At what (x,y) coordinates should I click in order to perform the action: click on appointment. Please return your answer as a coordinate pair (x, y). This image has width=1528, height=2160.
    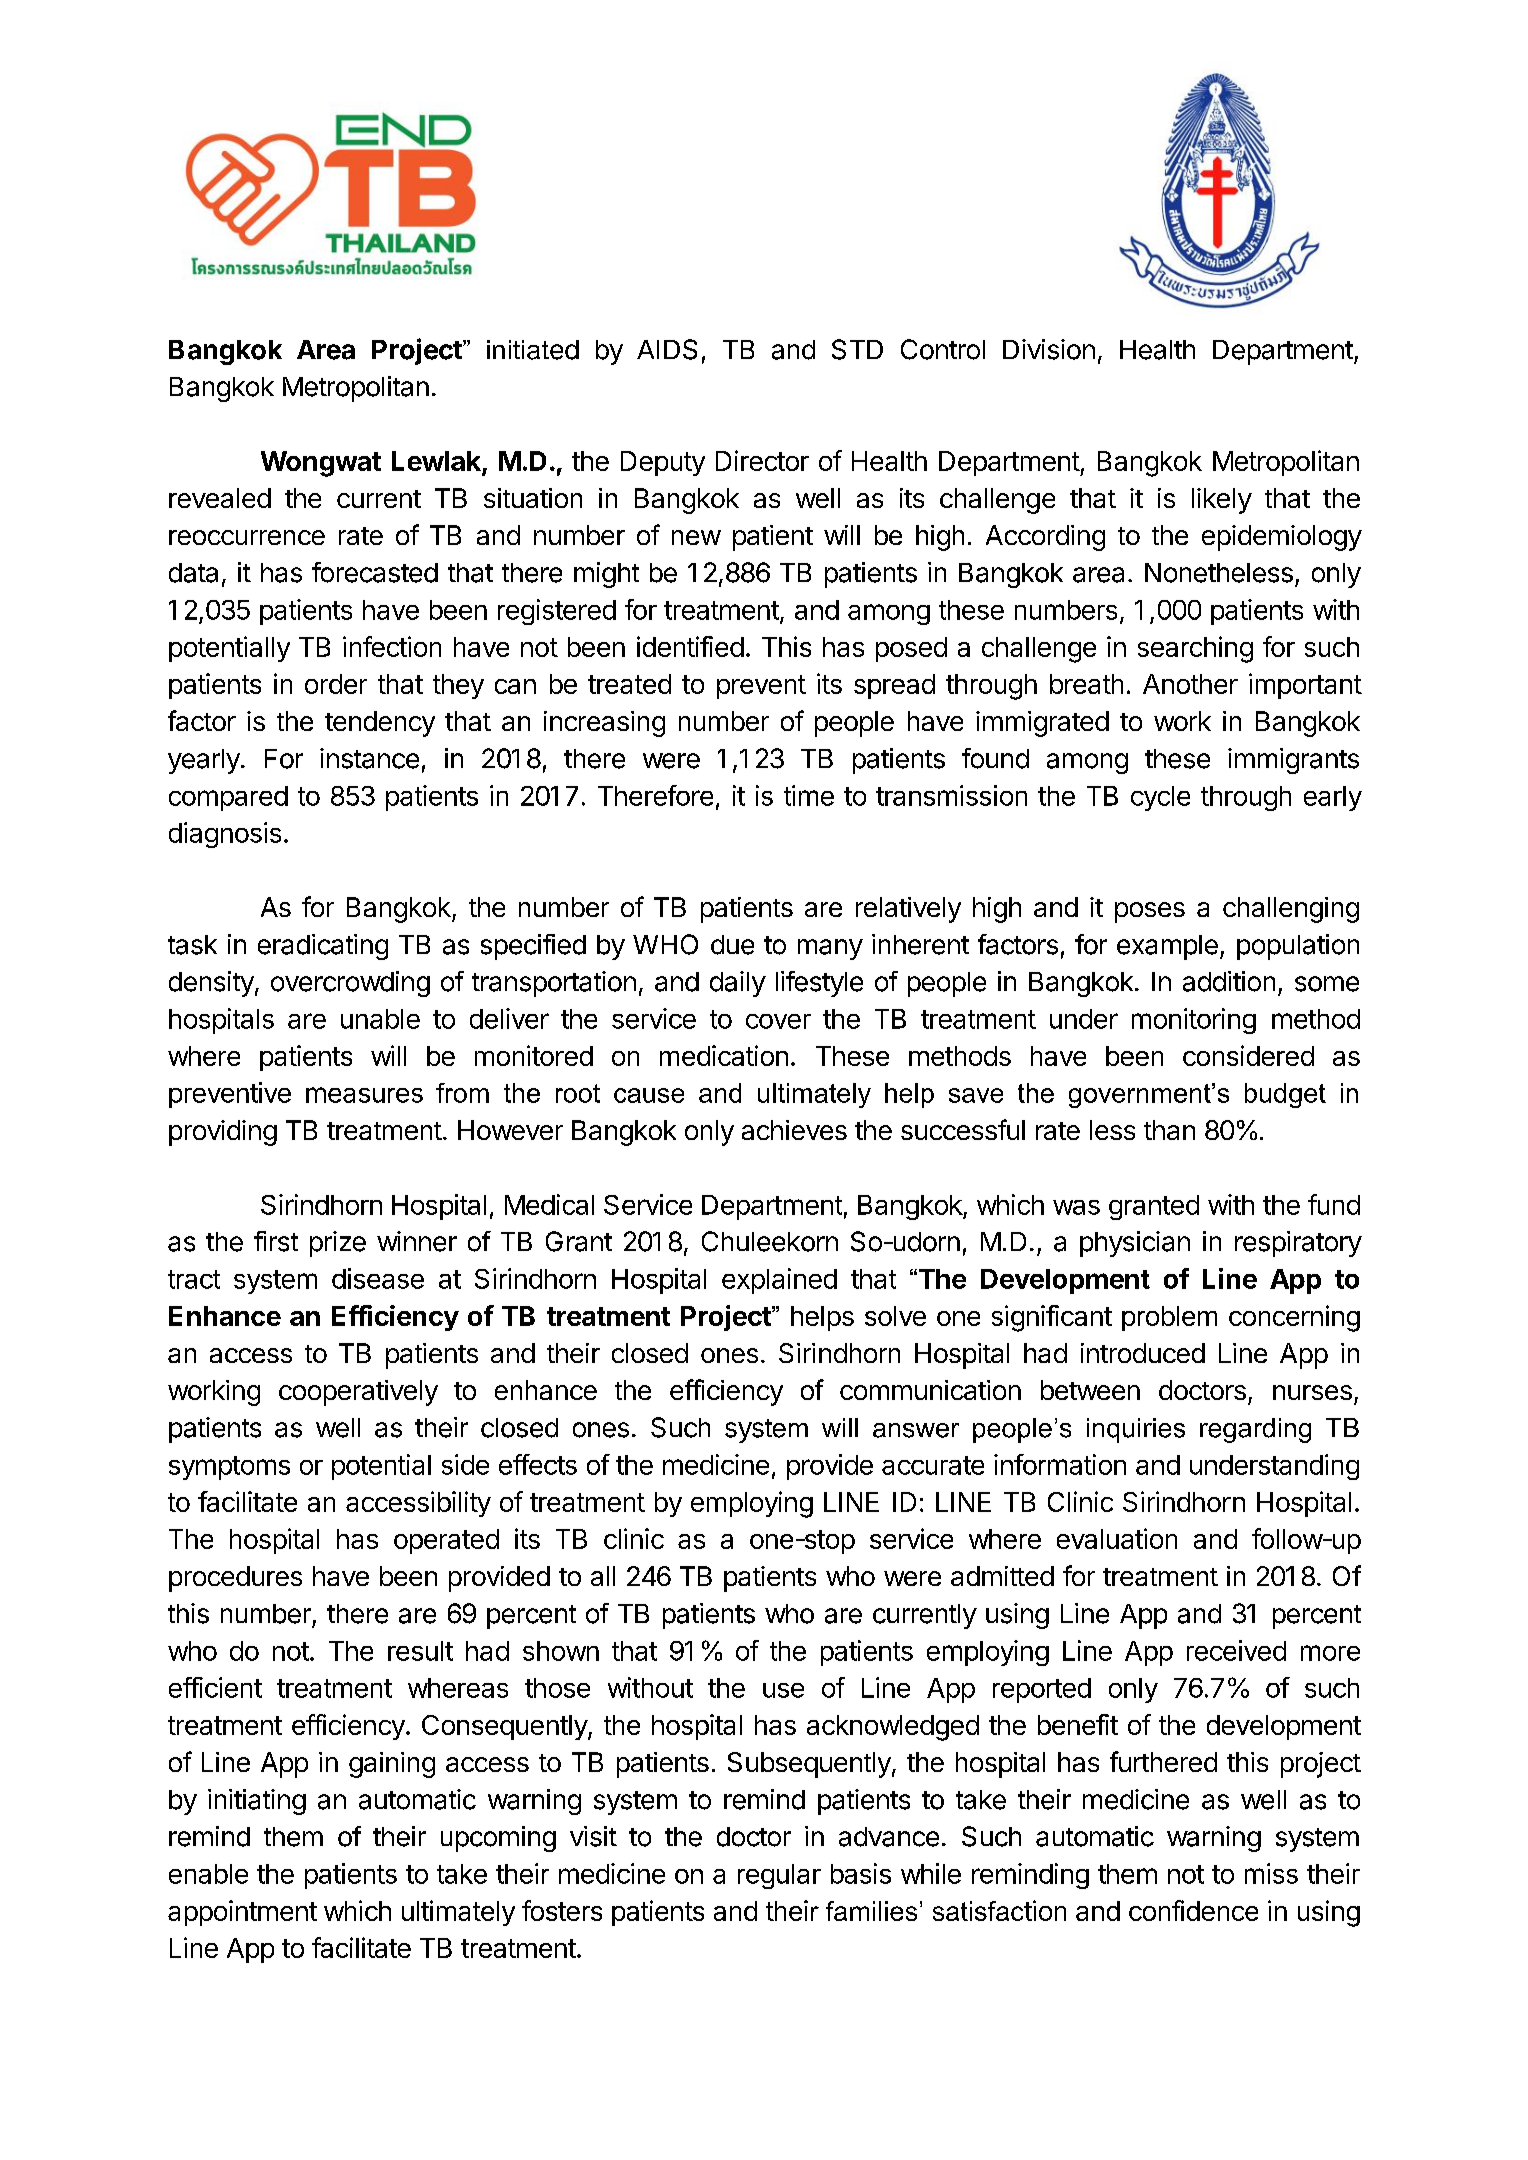
    Looking at the image, I should click on (242, 1913).
